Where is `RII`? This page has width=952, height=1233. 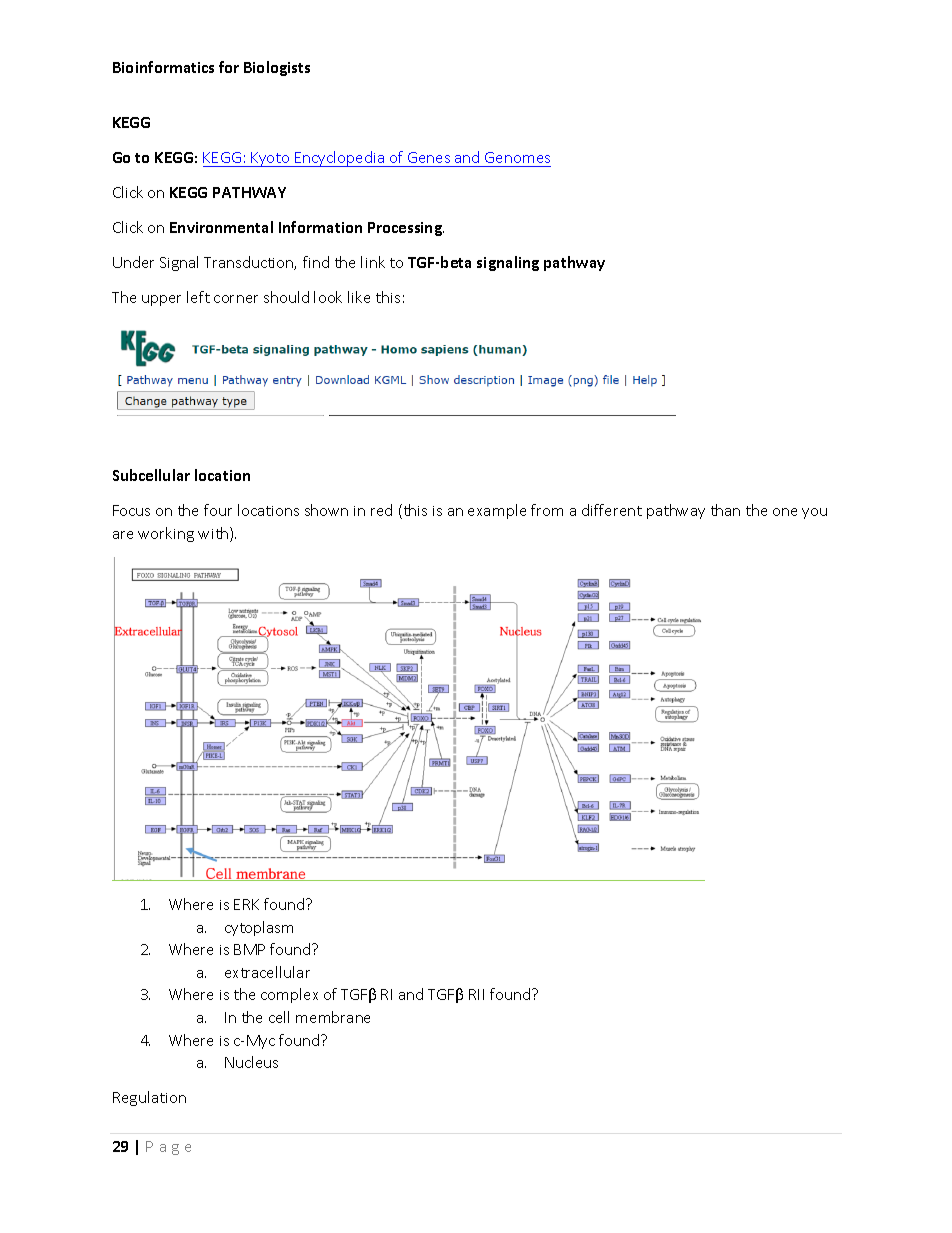
RII is located at coordinates (476, 994).
